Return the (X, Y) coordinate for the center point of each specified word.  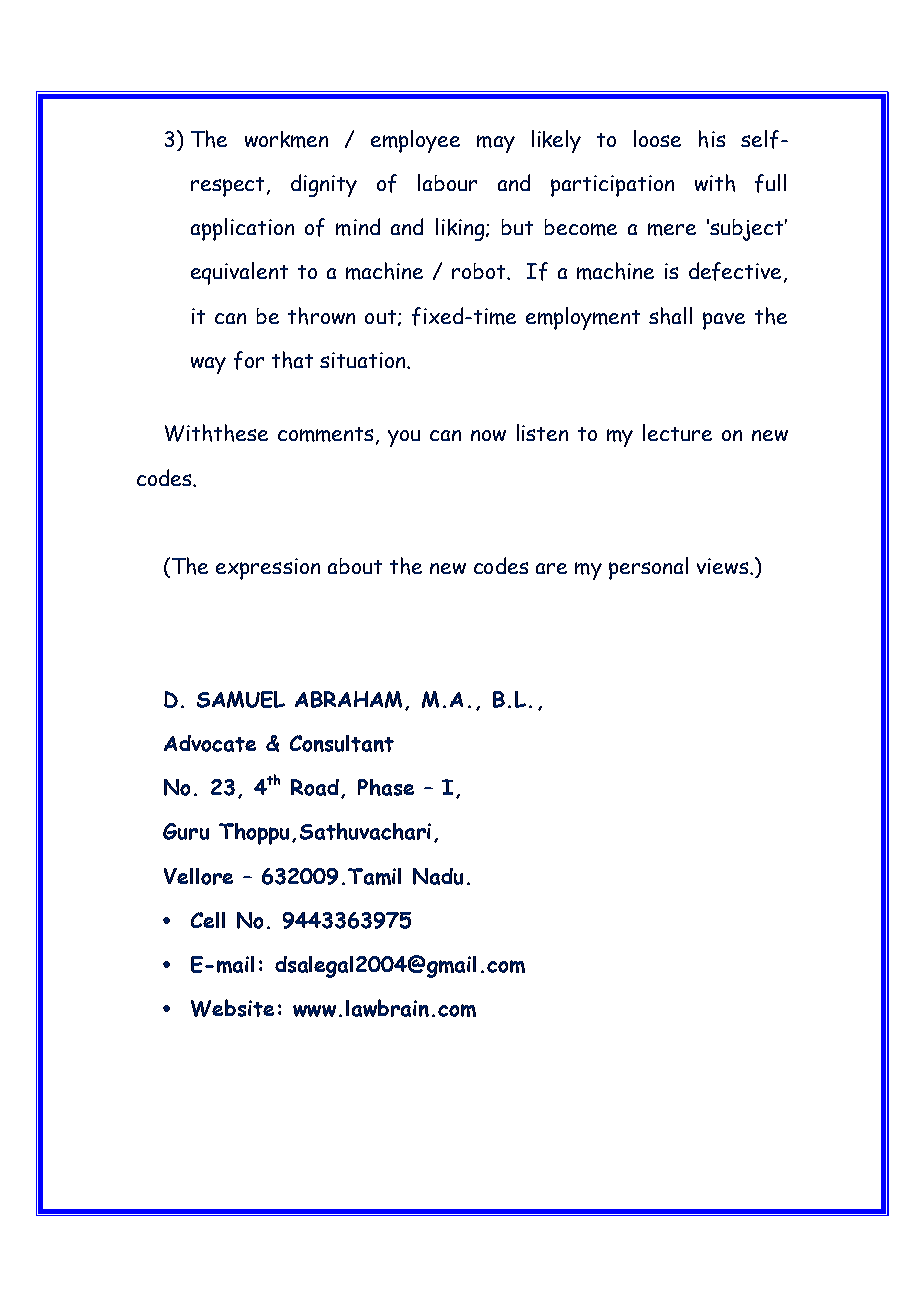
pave (724, 321)
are (551, 568)
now (488, 435)
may (496, 144)
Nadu (438, 876)
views (722, 566)
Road (315, 787)
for (249, 360)
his (712, 139)
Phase (386, 787)
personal (648, 568)
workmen (286, 139)
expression (268, 569)
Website (232, 1008)
